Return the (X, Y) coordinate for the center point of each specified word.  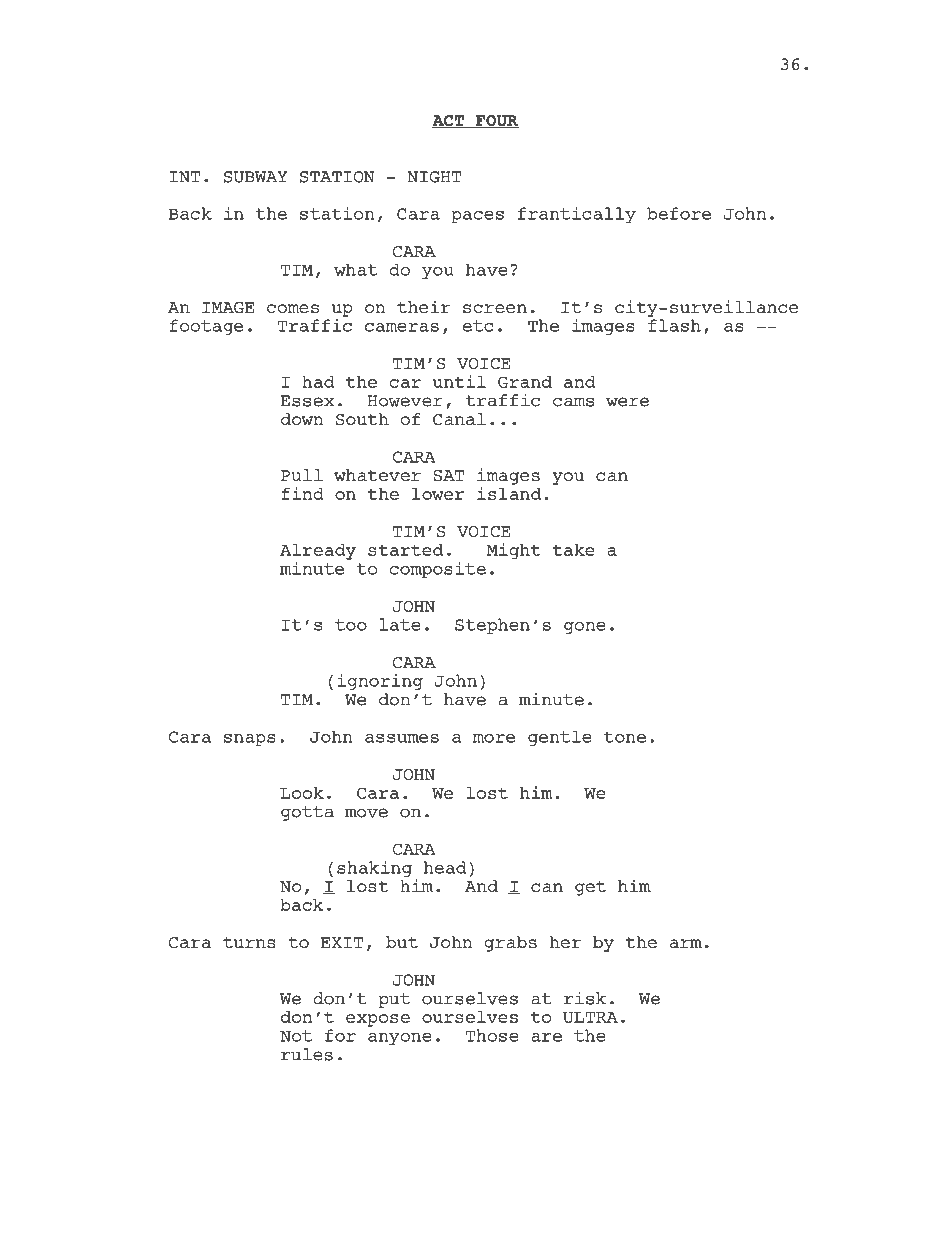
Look (302, 792)
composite (438, 570)
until (459, 381)
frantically (577, 215)
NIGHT (434, 177)
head (445, 867)
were (627, 402)
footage (206, 327)
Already (318, 551)
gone (585, 628)
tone (625, 737)
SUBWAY (255, 177)
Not (296, 1036)
